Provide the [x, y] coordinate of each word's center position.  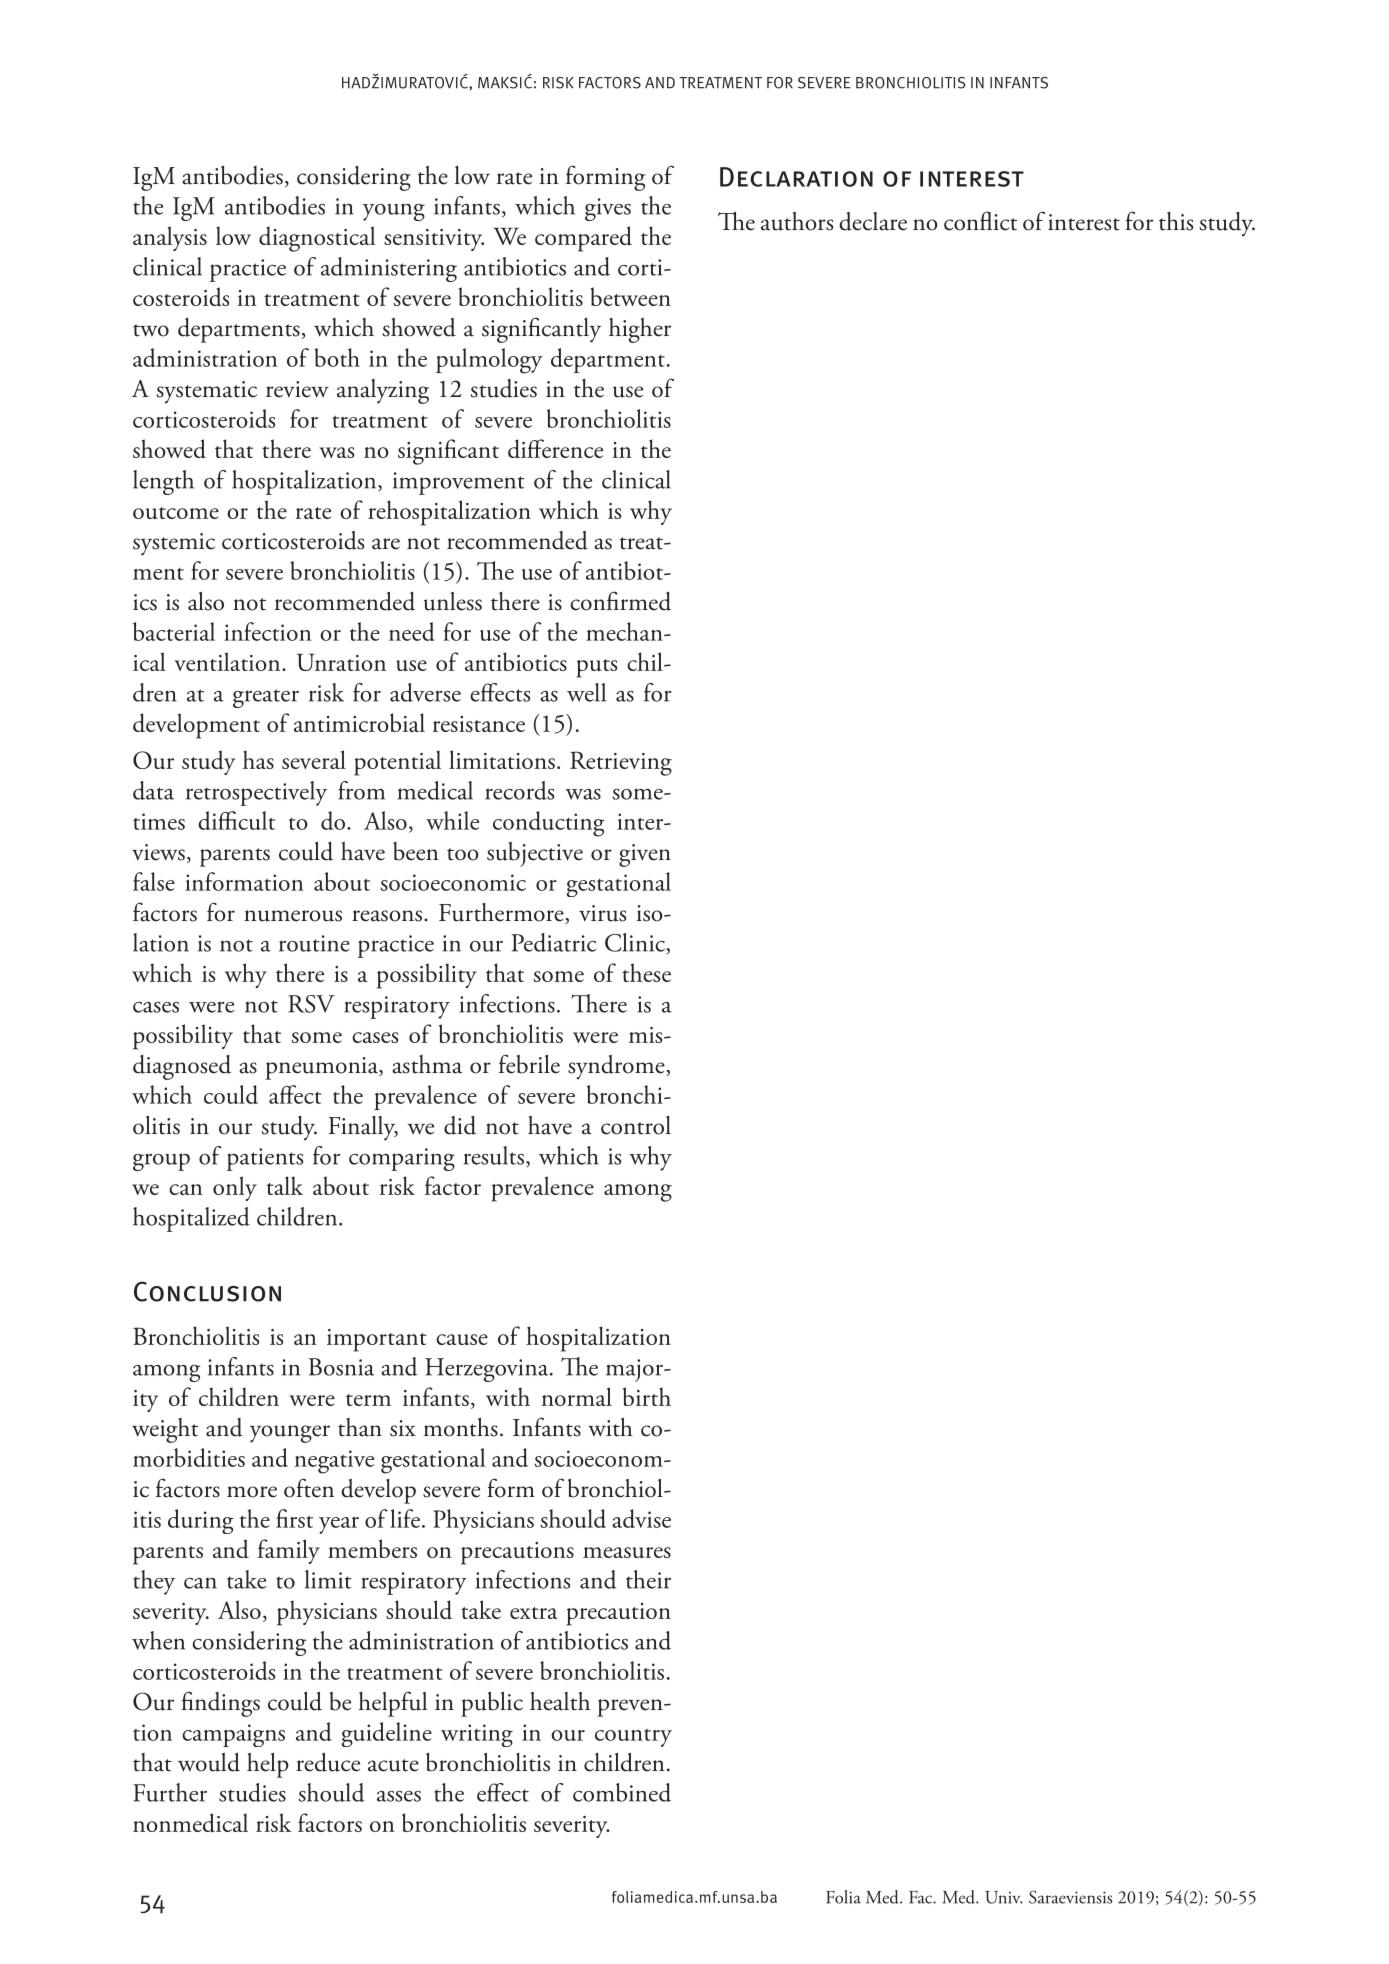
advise [641, 1518]
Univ [1004, 1897]
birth [647, 1396]
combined [622, 1792]
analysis [170, 238]
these [646, 972]
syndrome [617, 1067]
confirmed [620, 601]
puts [596, 668]
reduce [328, 1762]
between [631, 296]
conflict [980, 221]
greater [266, 698]
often [309, 1488]
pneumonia [323, 1068]
